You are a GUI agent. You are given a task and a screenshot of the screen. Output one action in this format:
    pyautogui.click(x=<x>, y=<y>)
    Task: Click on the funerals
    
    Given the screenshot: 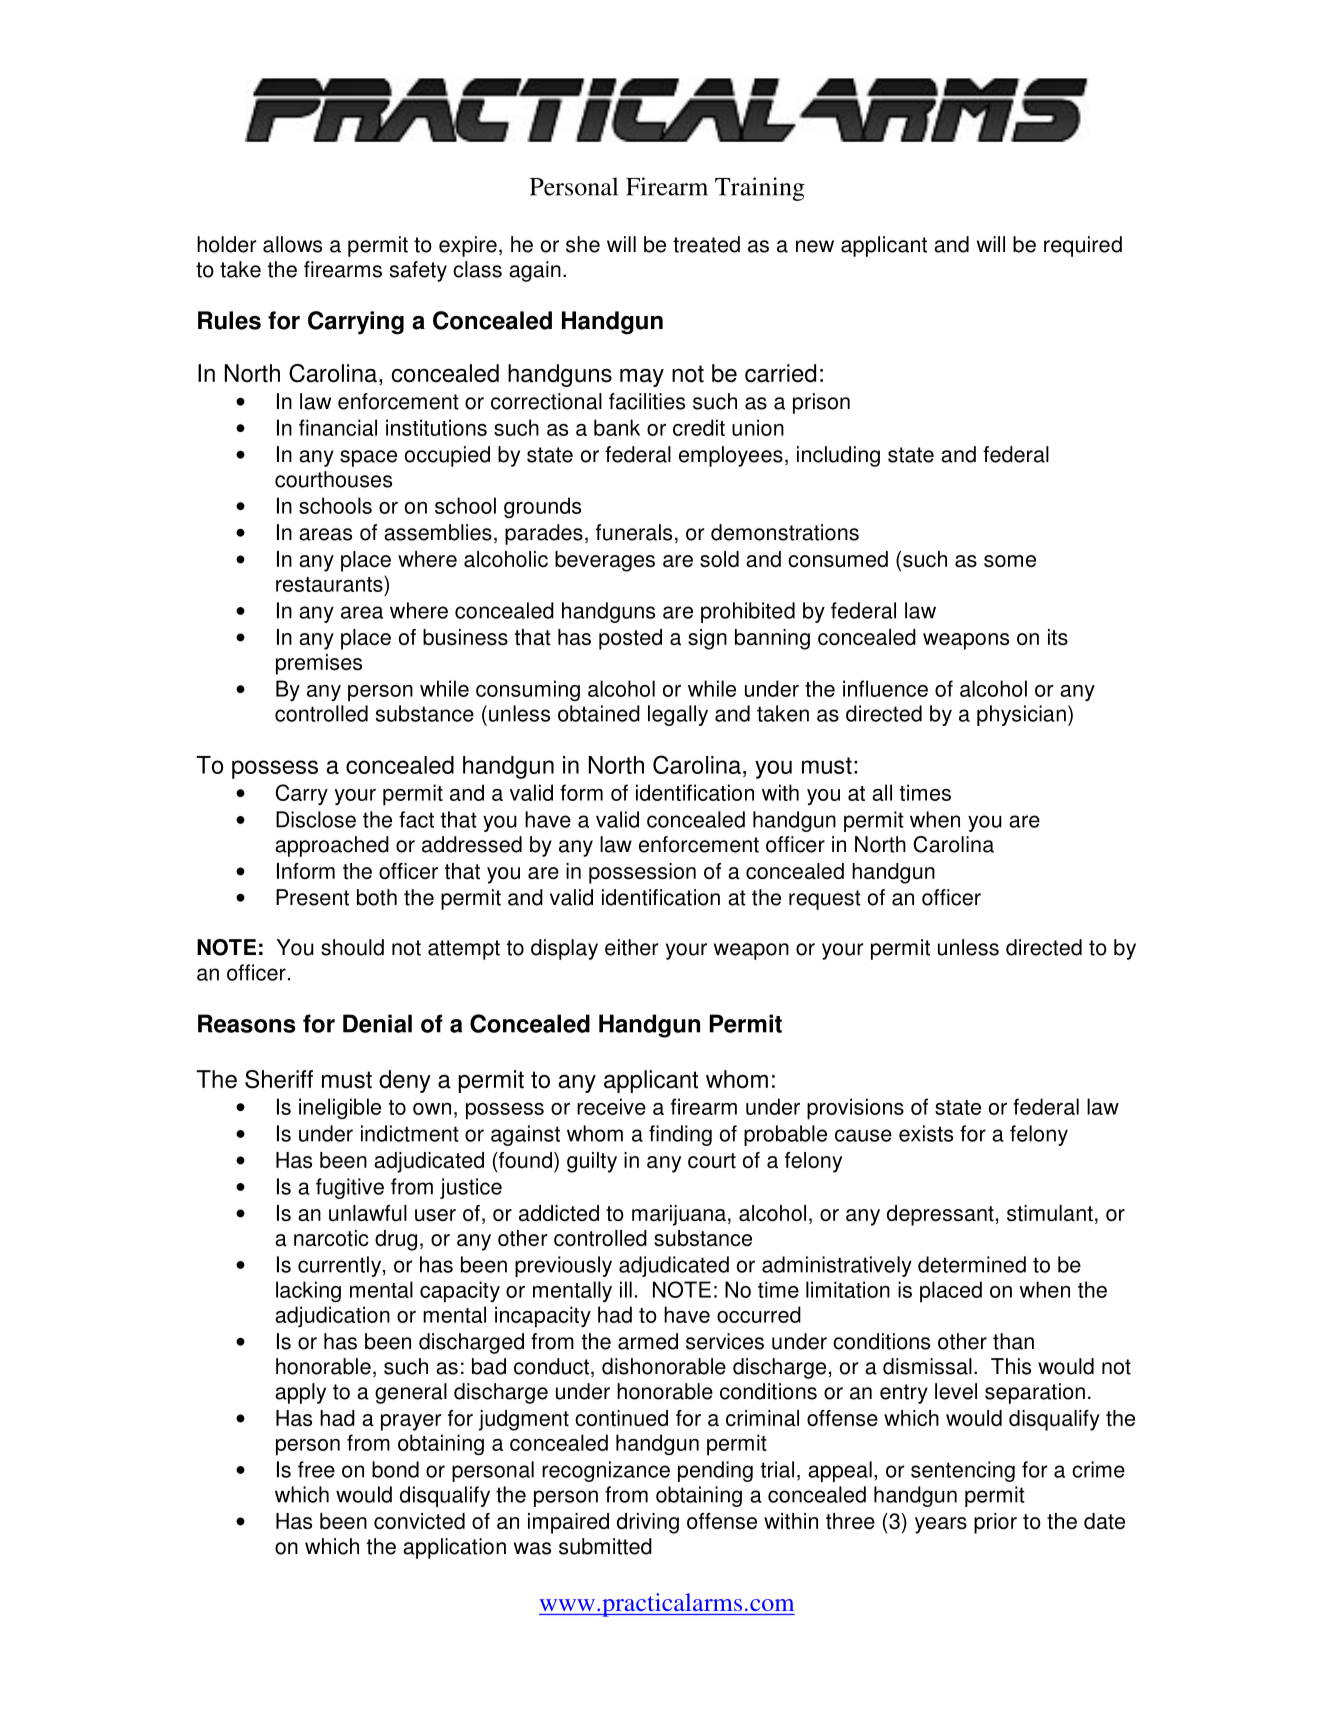 What is the action you would take?
    pyautogui.click(x=634, y=532)
